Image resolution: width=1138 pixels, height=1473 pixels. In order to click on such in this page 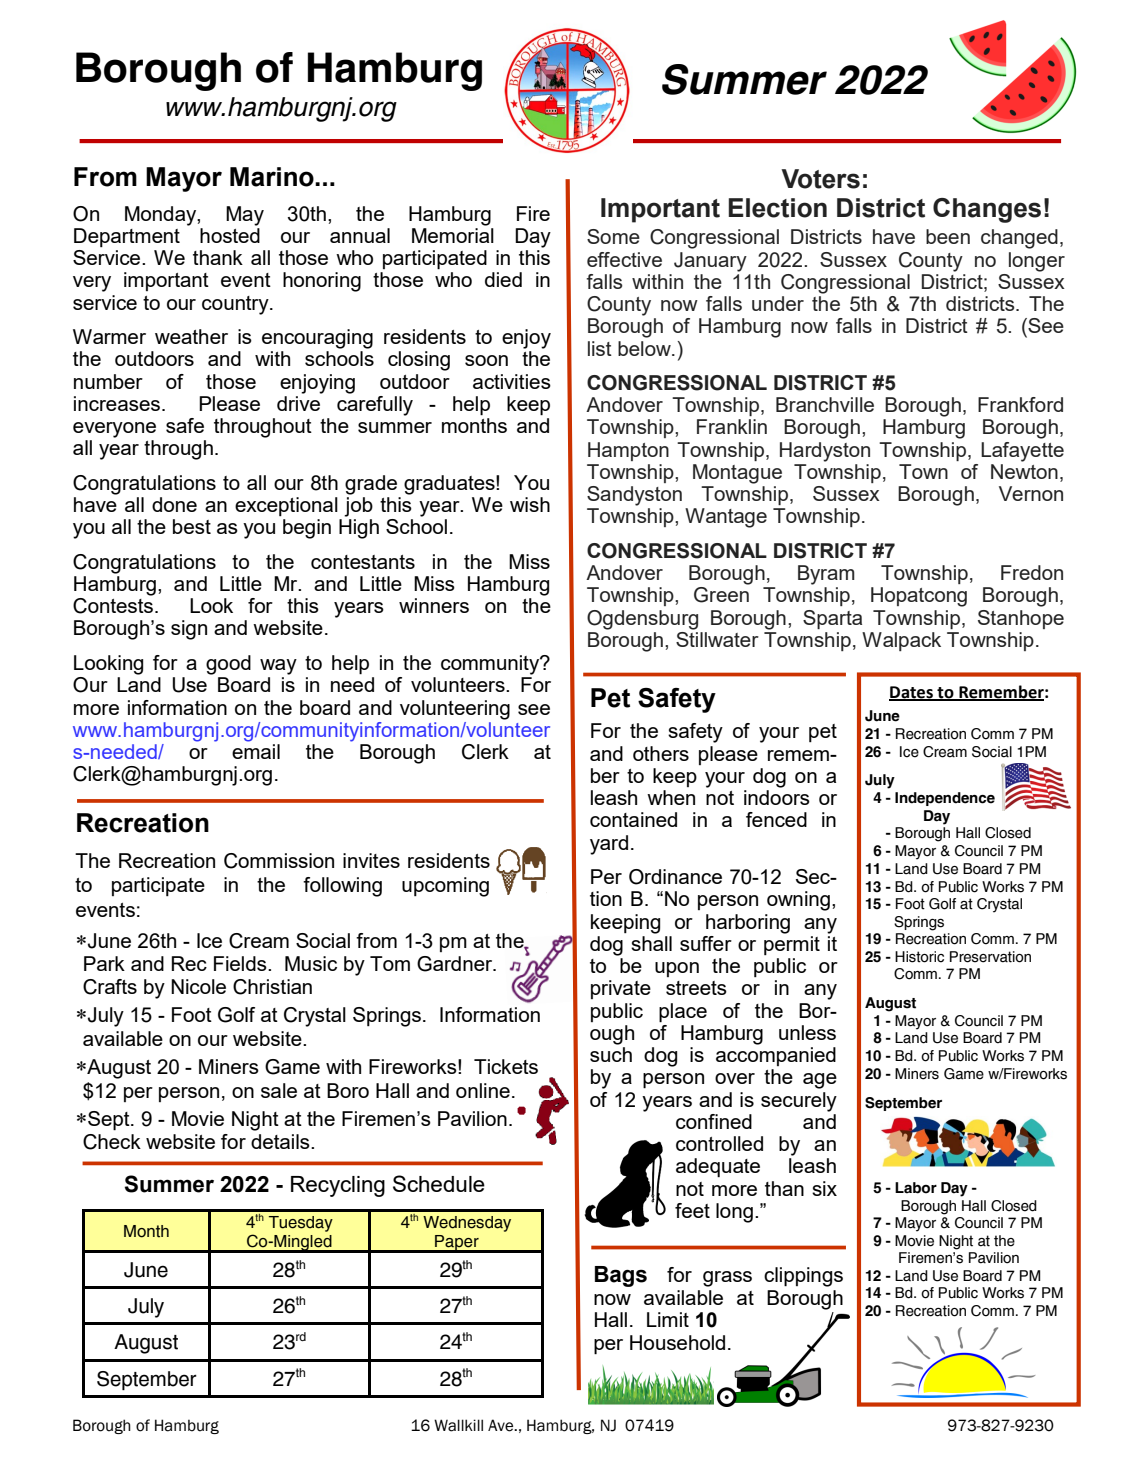, I will do `click(611, 1054)`.
